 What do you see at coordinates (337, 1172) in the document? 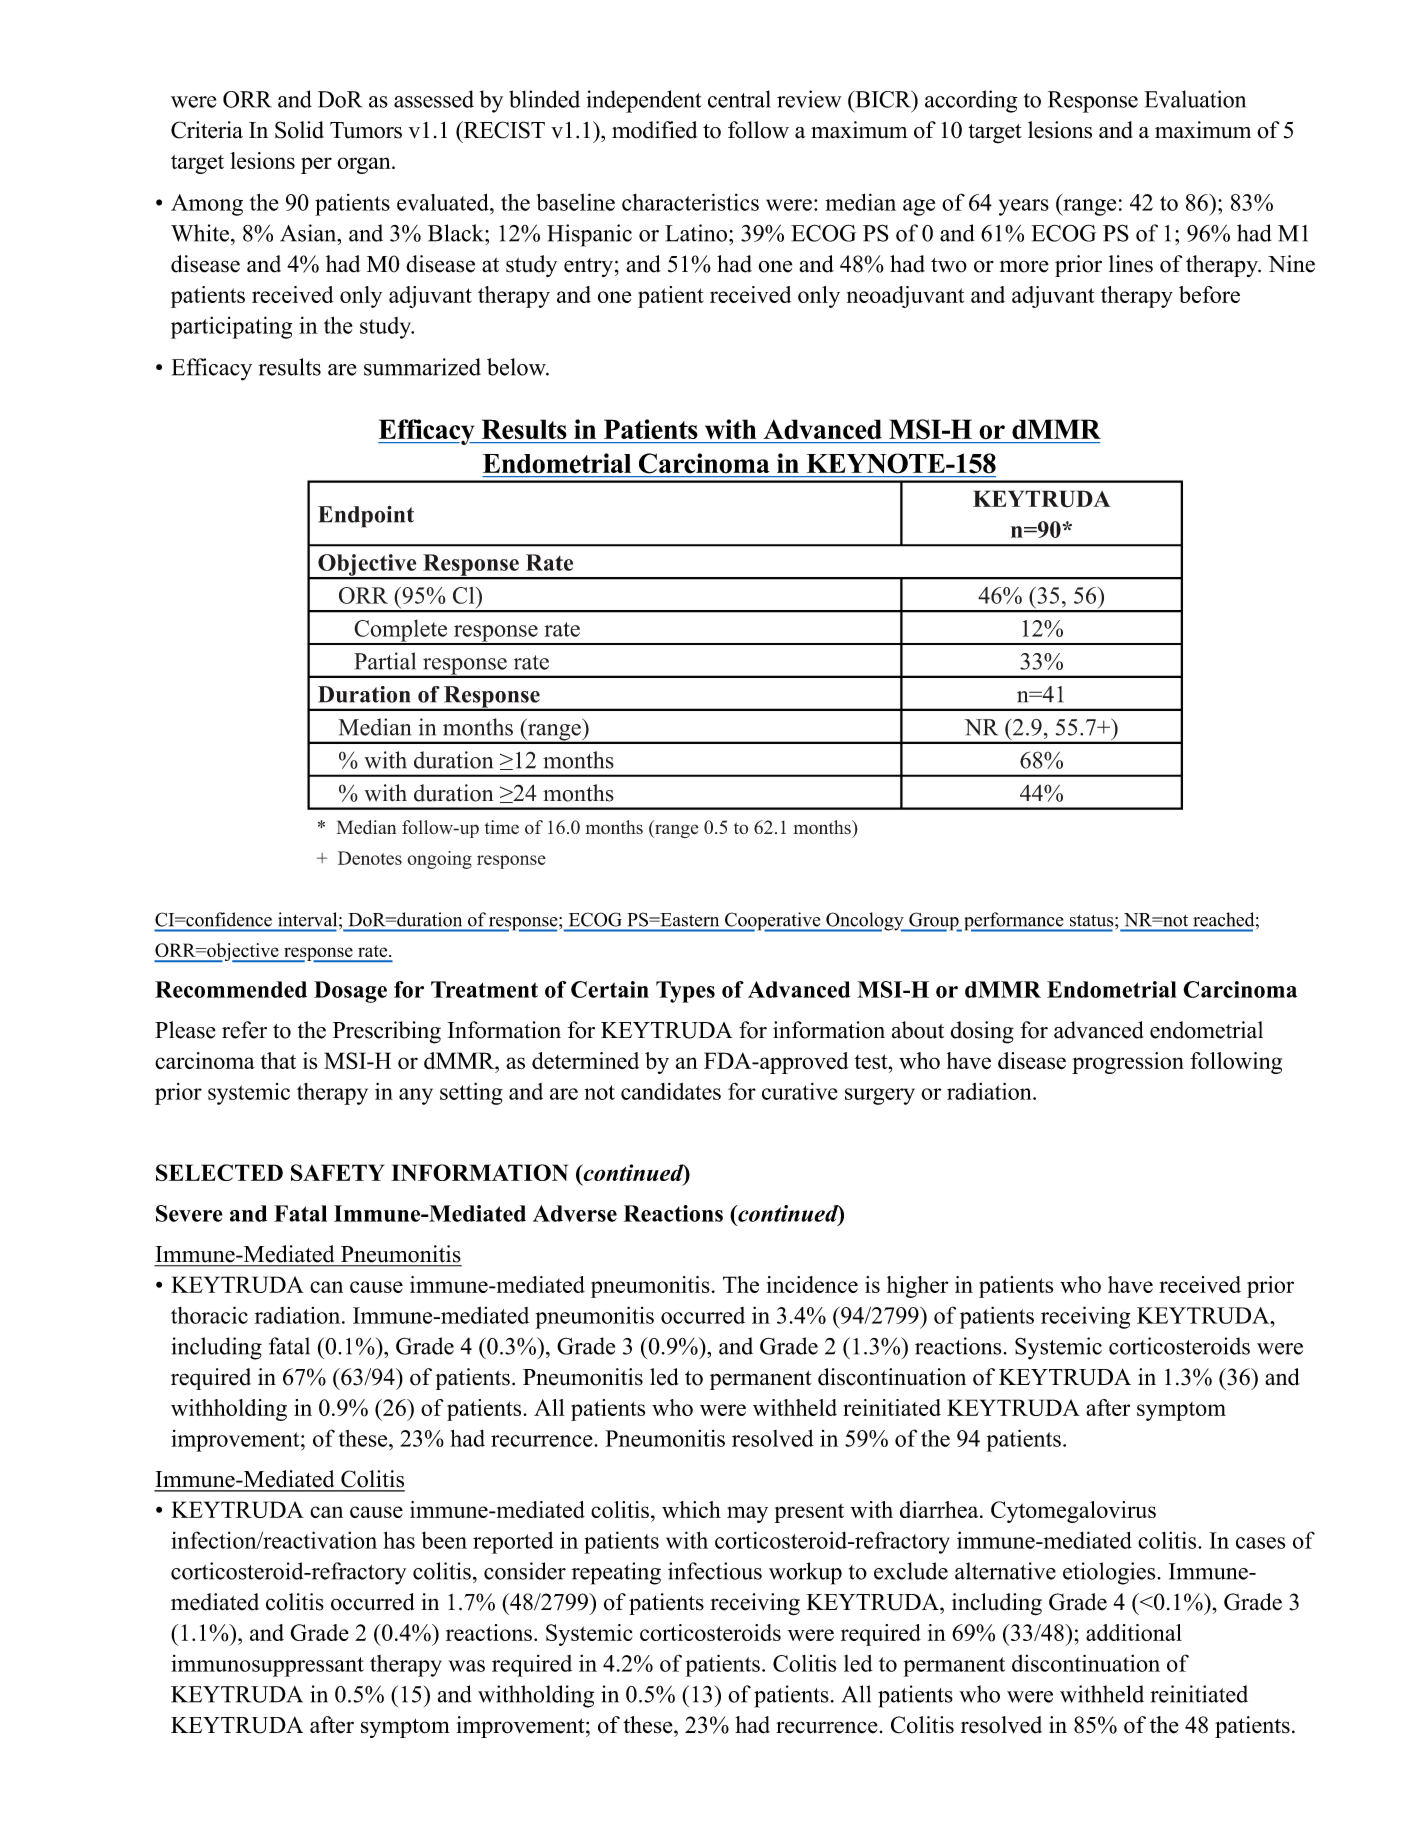
I see `SAFETY` at bounding box center [337, 1172].
